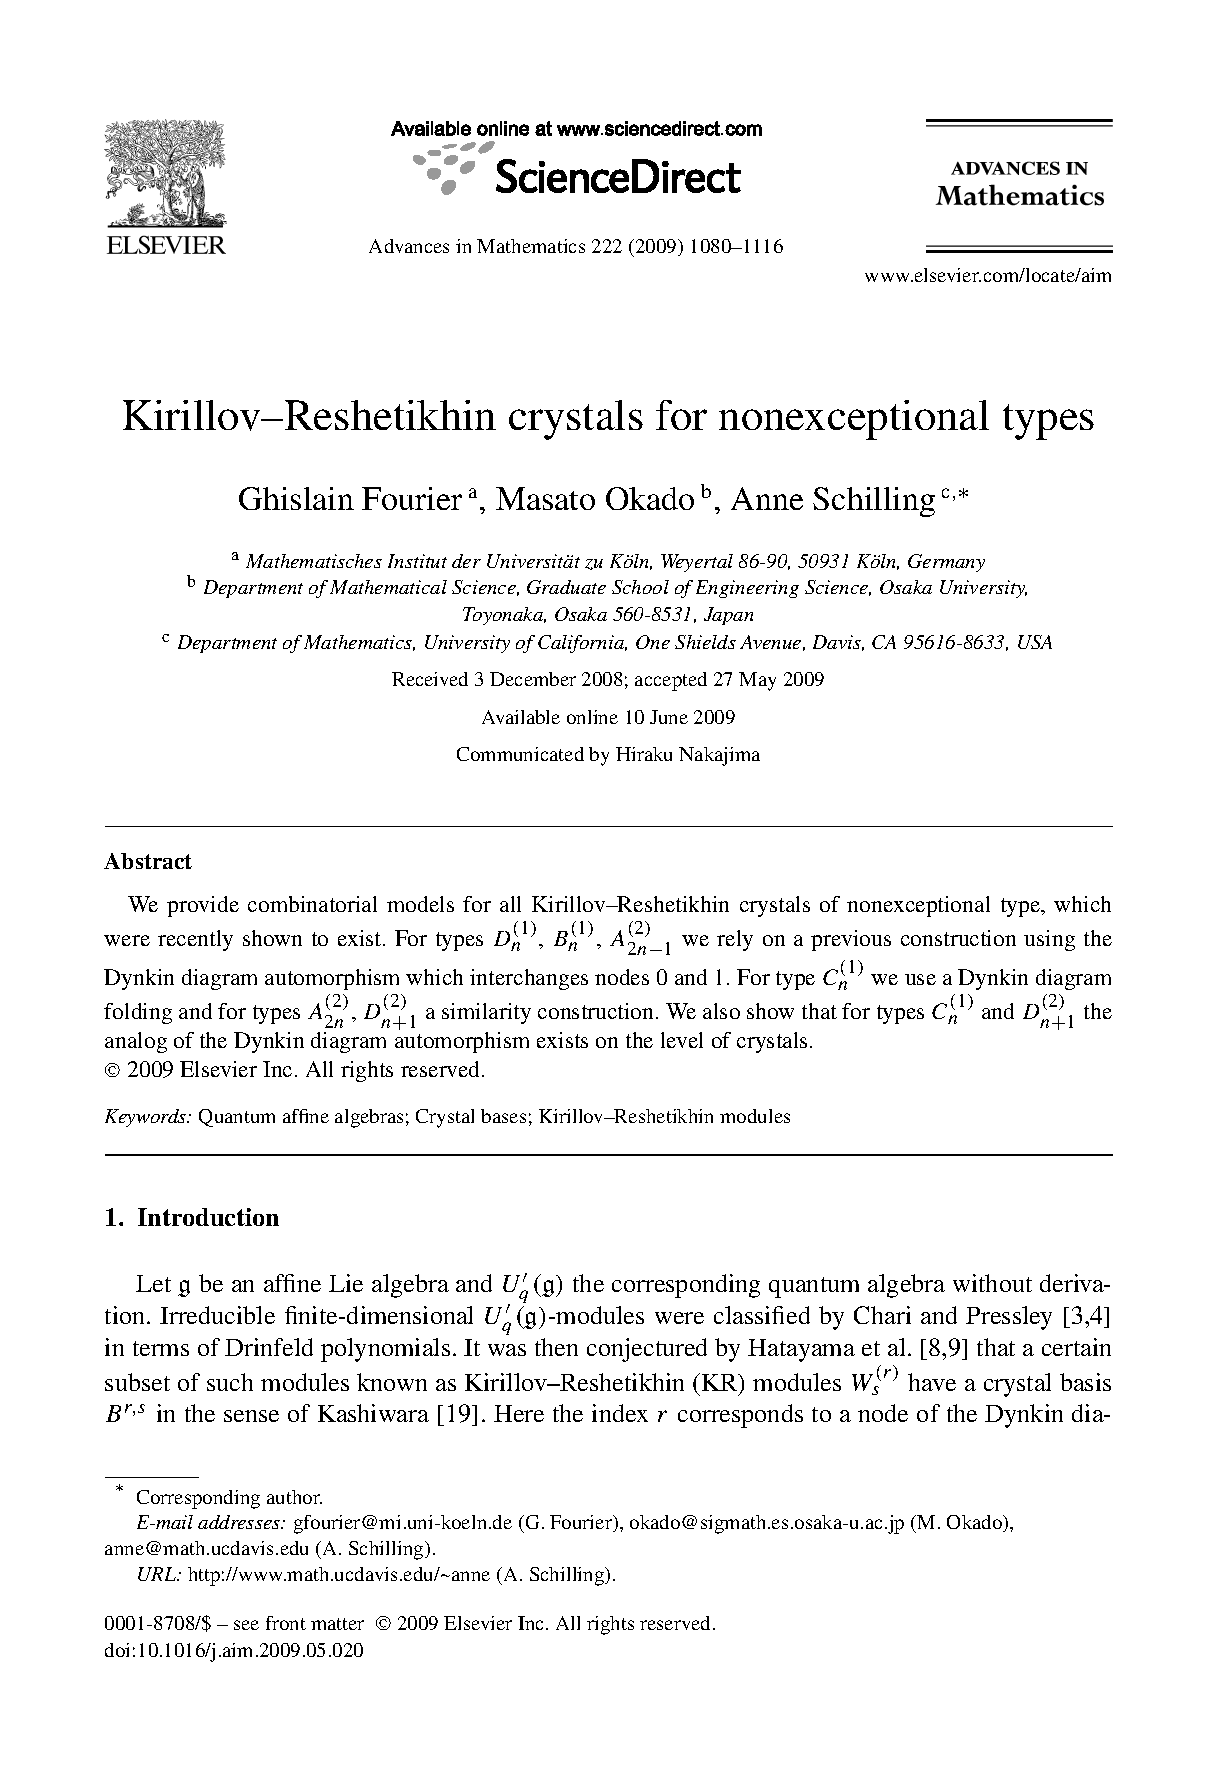 The image size is (1232, 1792). I want to click on Advances, so click(409, 246).
